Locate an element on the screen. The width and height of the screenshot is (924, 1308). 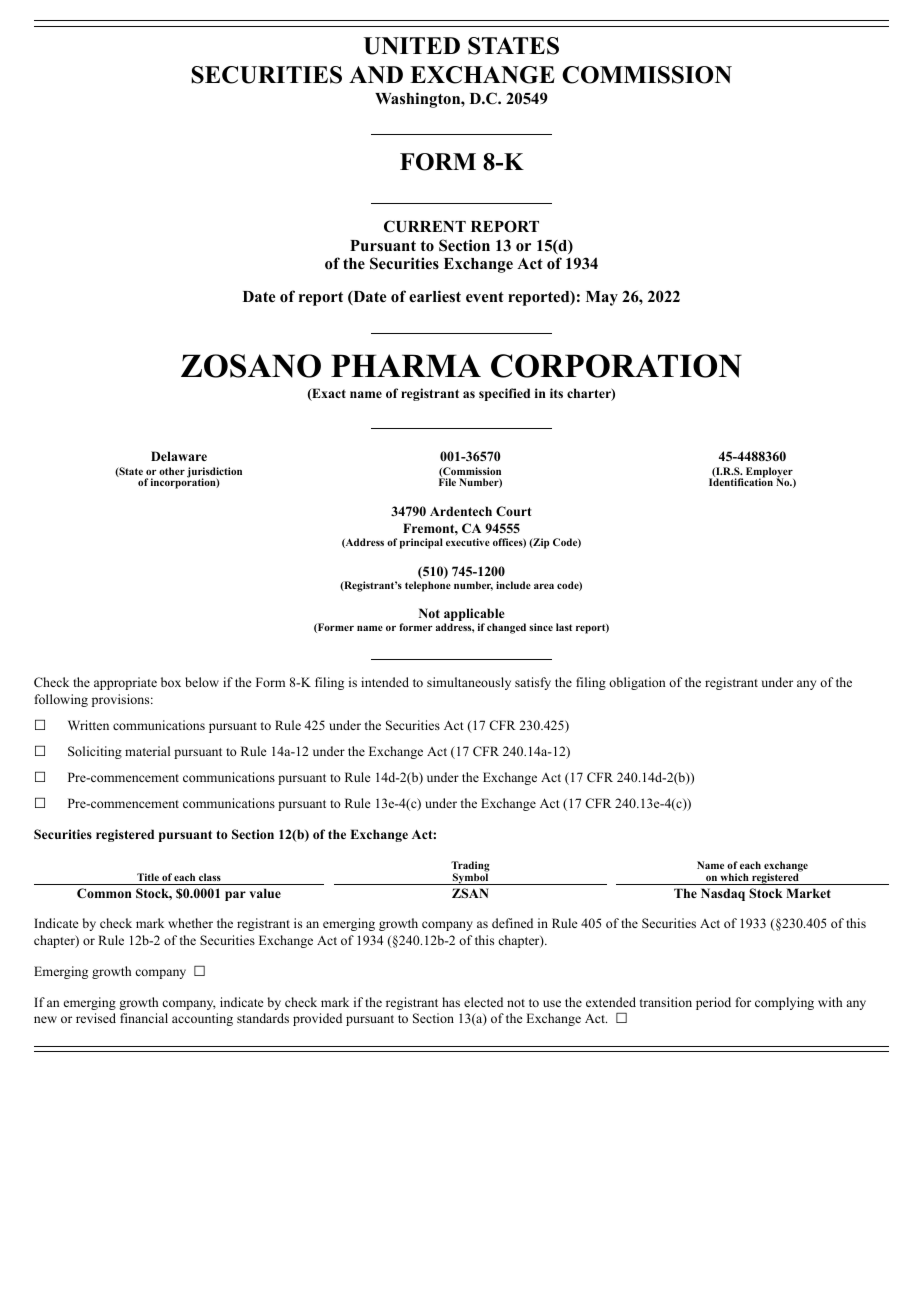
principal is located at coordinates (421, 543).
